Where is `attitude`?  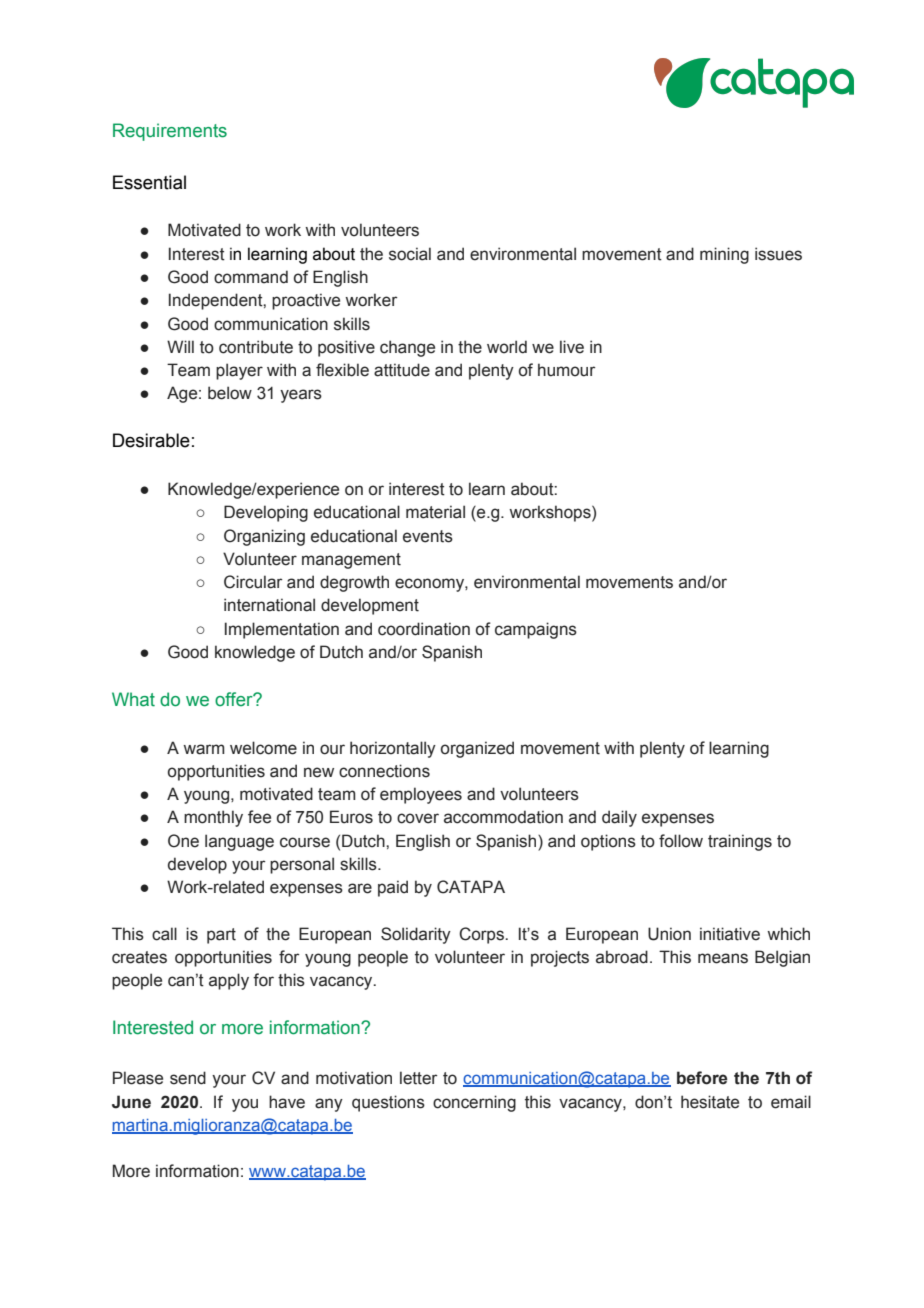 attitude is located at coordinates (402, 370).
